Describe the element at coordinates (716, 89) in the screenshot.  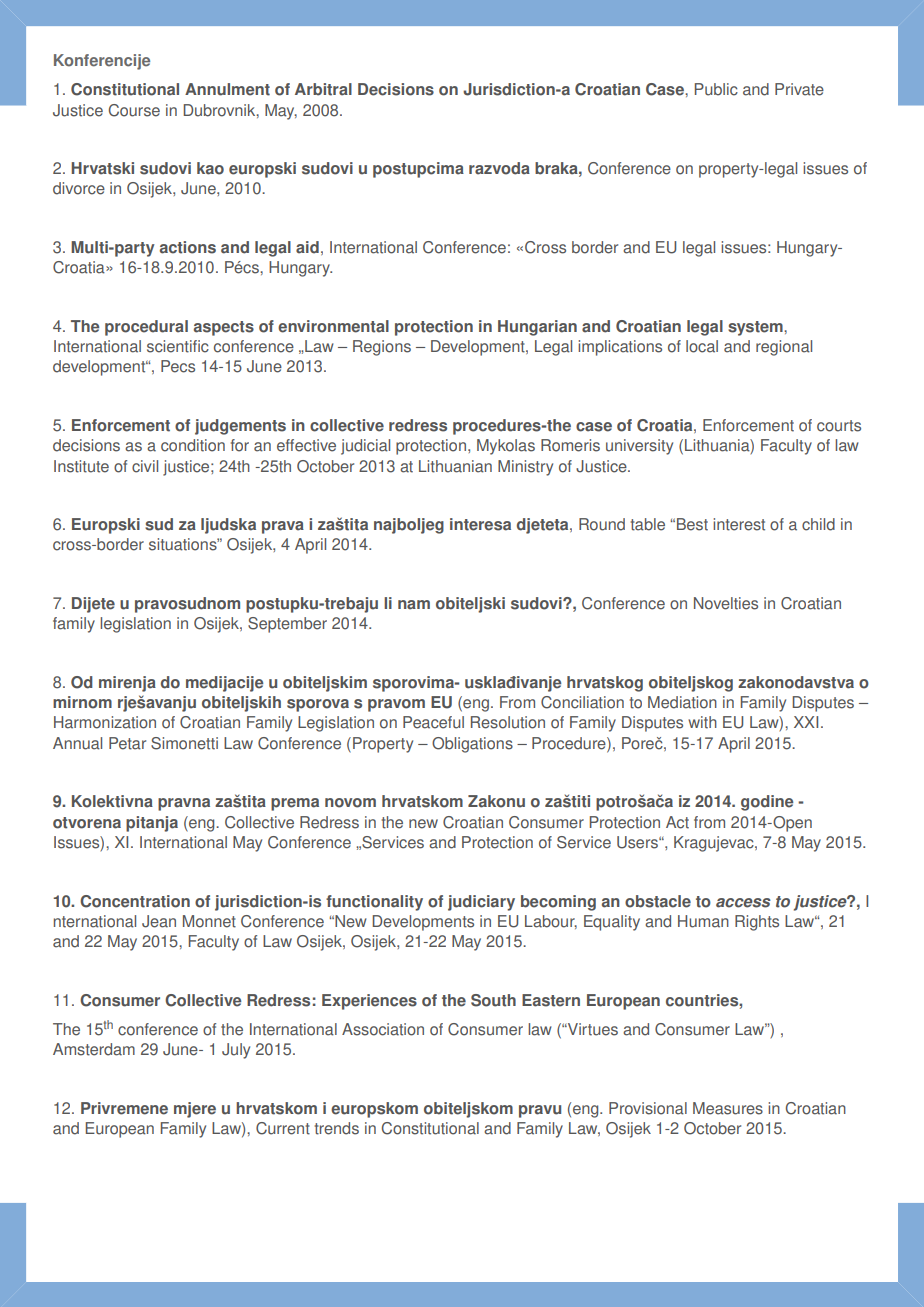
I see `Public` at that location.
